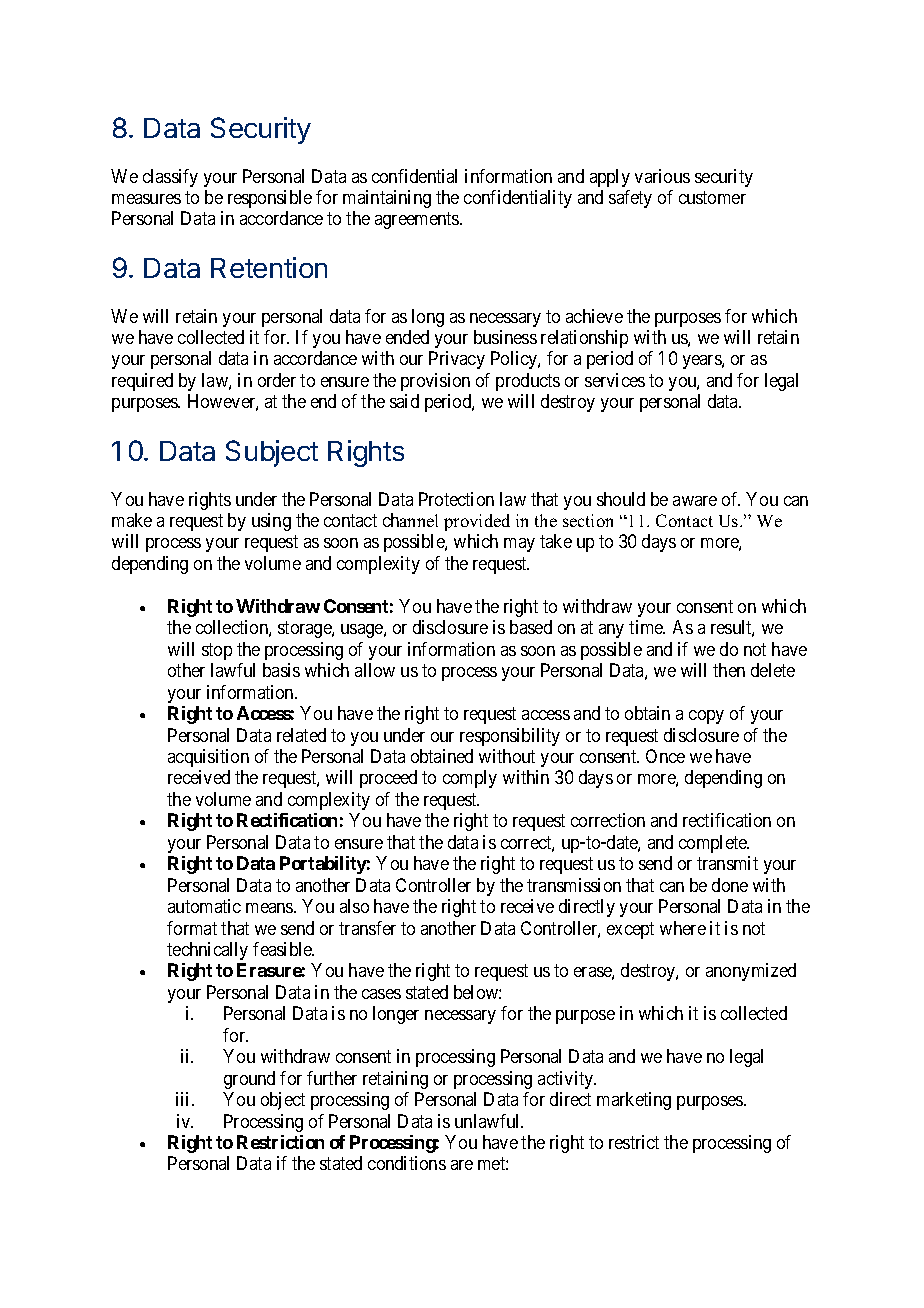 The width and height of the document is (924, 1308). What do you see at coordinates (217, 651) in the document?
I see `stop` at bounding box center [217, 651].
